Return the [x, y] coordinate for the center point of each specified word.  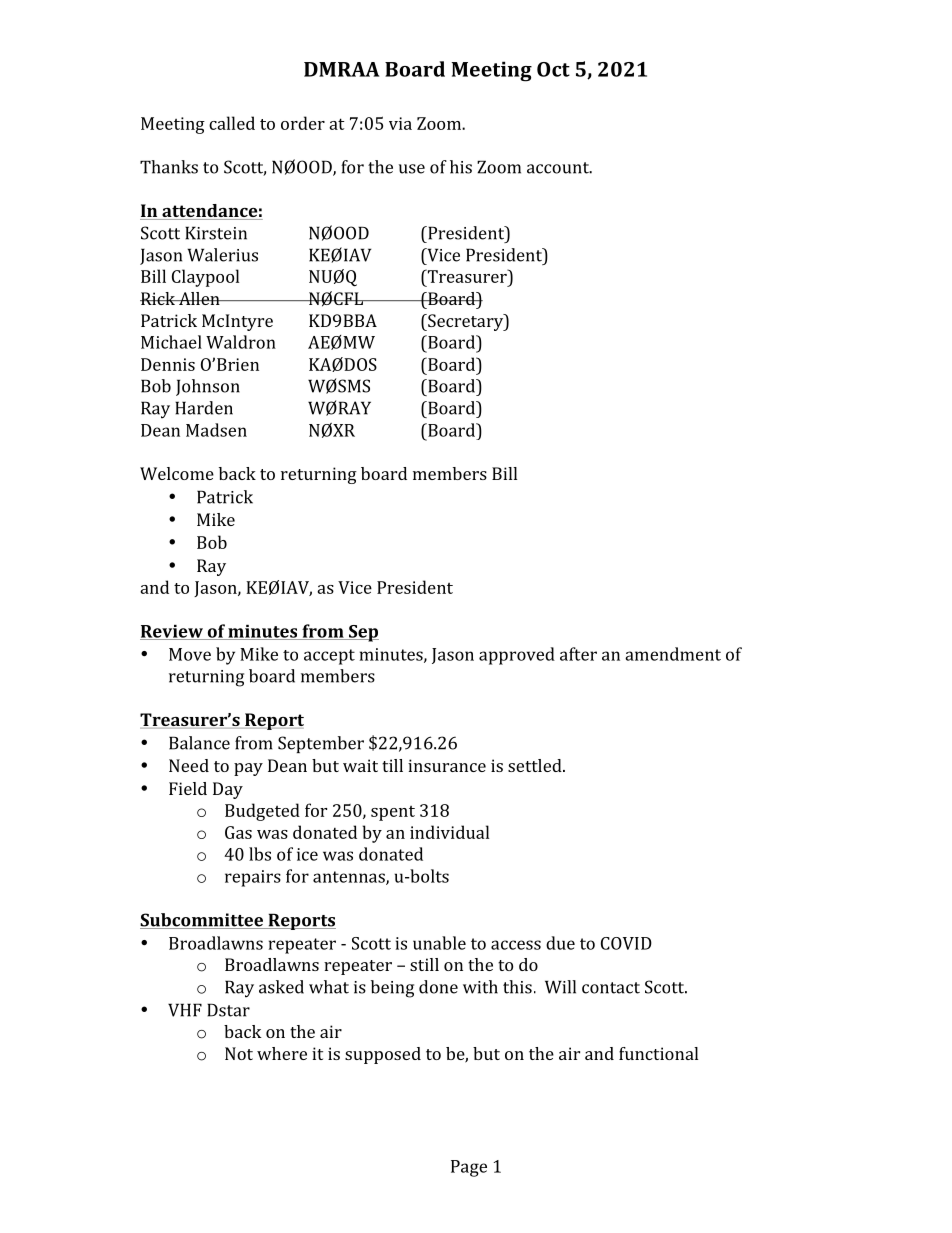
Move [190, 654]
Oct [553, 69]
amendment [673, 654]
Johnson [208, 387]
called [232, 123]
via [400, 123]
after [578, 654]
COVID [626, 943]
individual [449, 832]
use [412, 169]
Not [239, 1053]
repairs [253, 878]
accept [329, 657]
